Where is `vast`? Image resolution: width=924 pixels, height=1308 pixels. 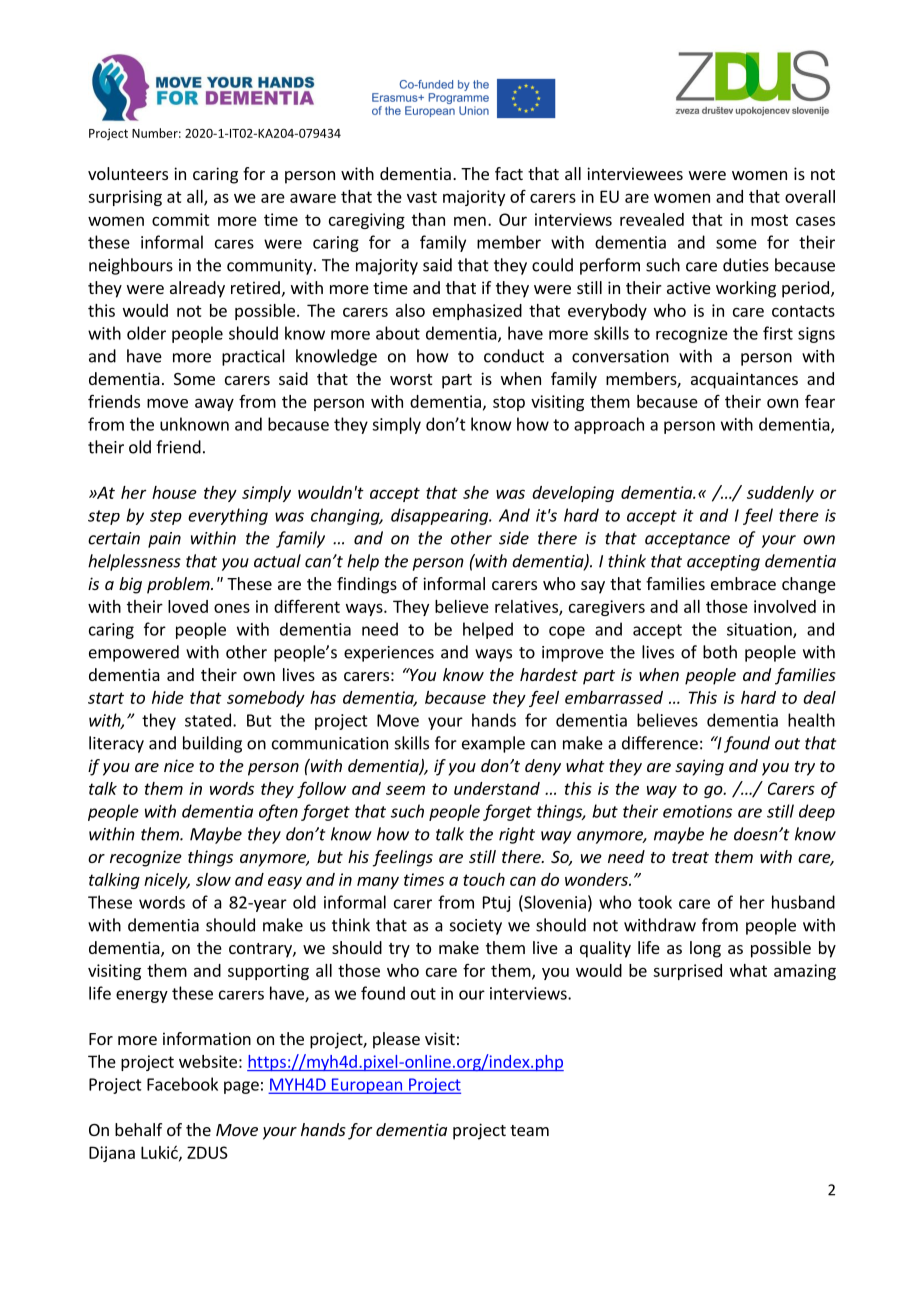 vast is located at coordinates (422, 197).
